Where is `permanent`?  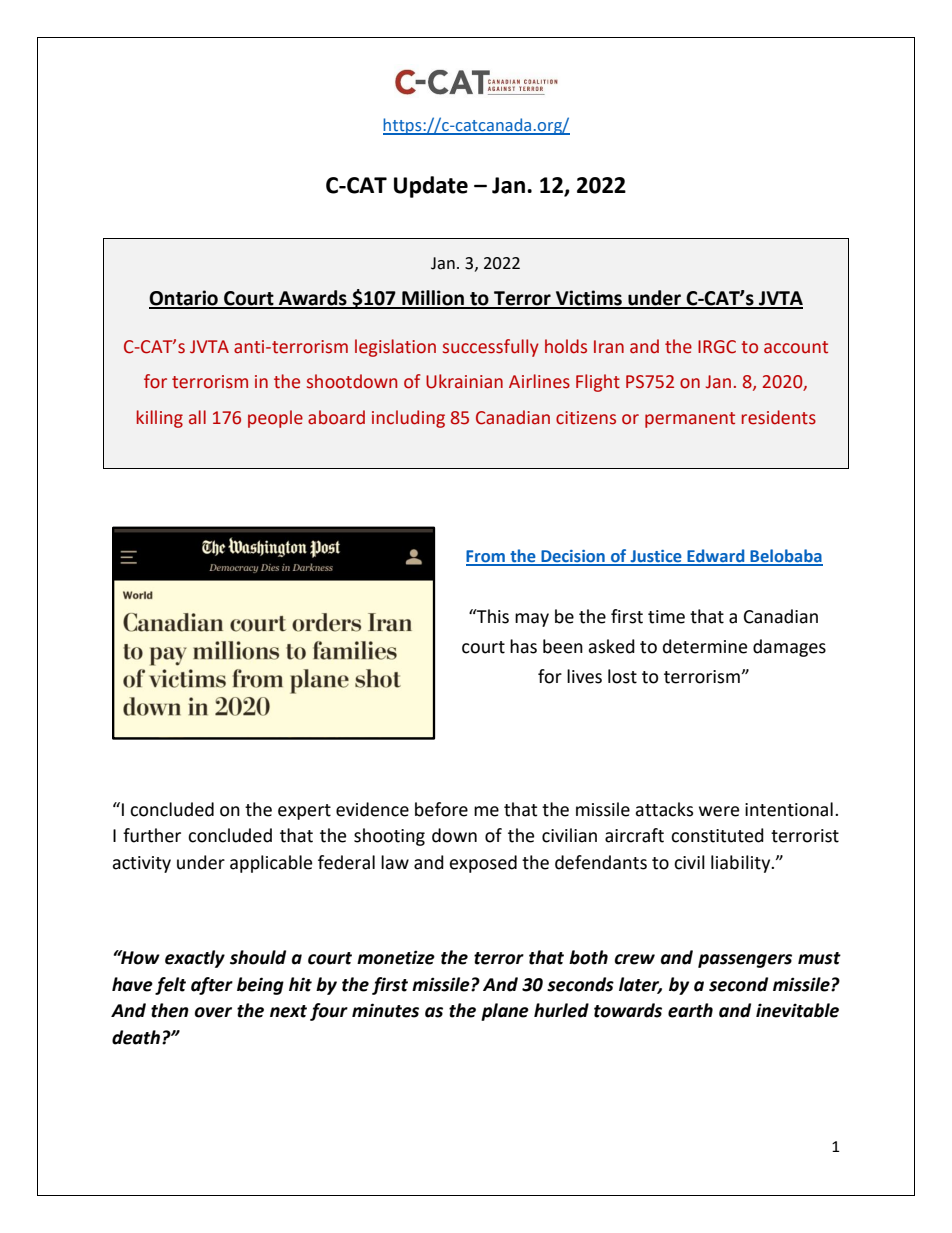
permanent is located at coordinates (690, 420).
